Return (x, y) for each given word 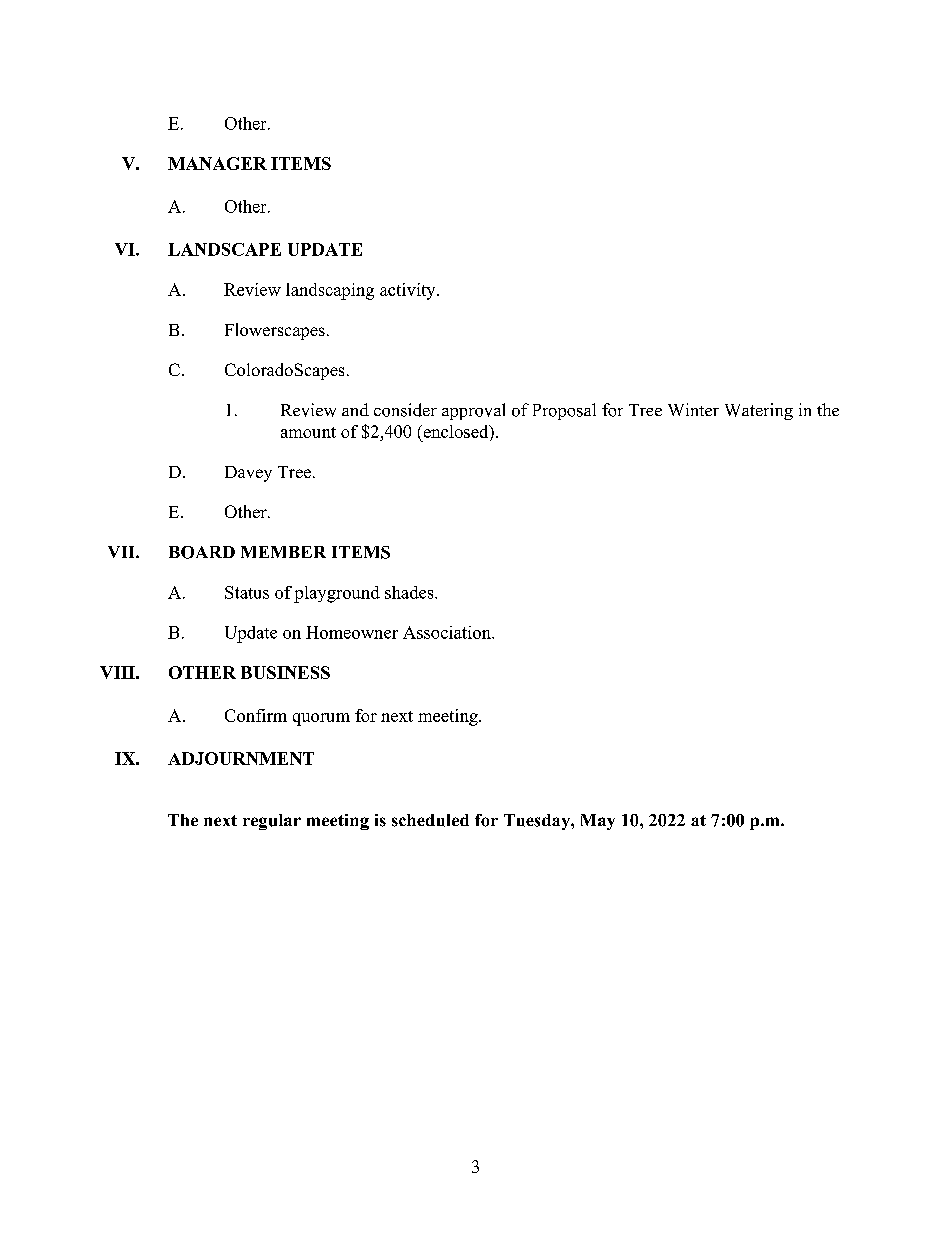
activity (409, 291)
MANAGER (217, 163)
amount (308, 432)
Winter (693, 409)
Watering (759, 411)
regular (272, 822)
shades (410, 592)
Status (247, 592)
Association (448, 632)
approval (473, 411)
